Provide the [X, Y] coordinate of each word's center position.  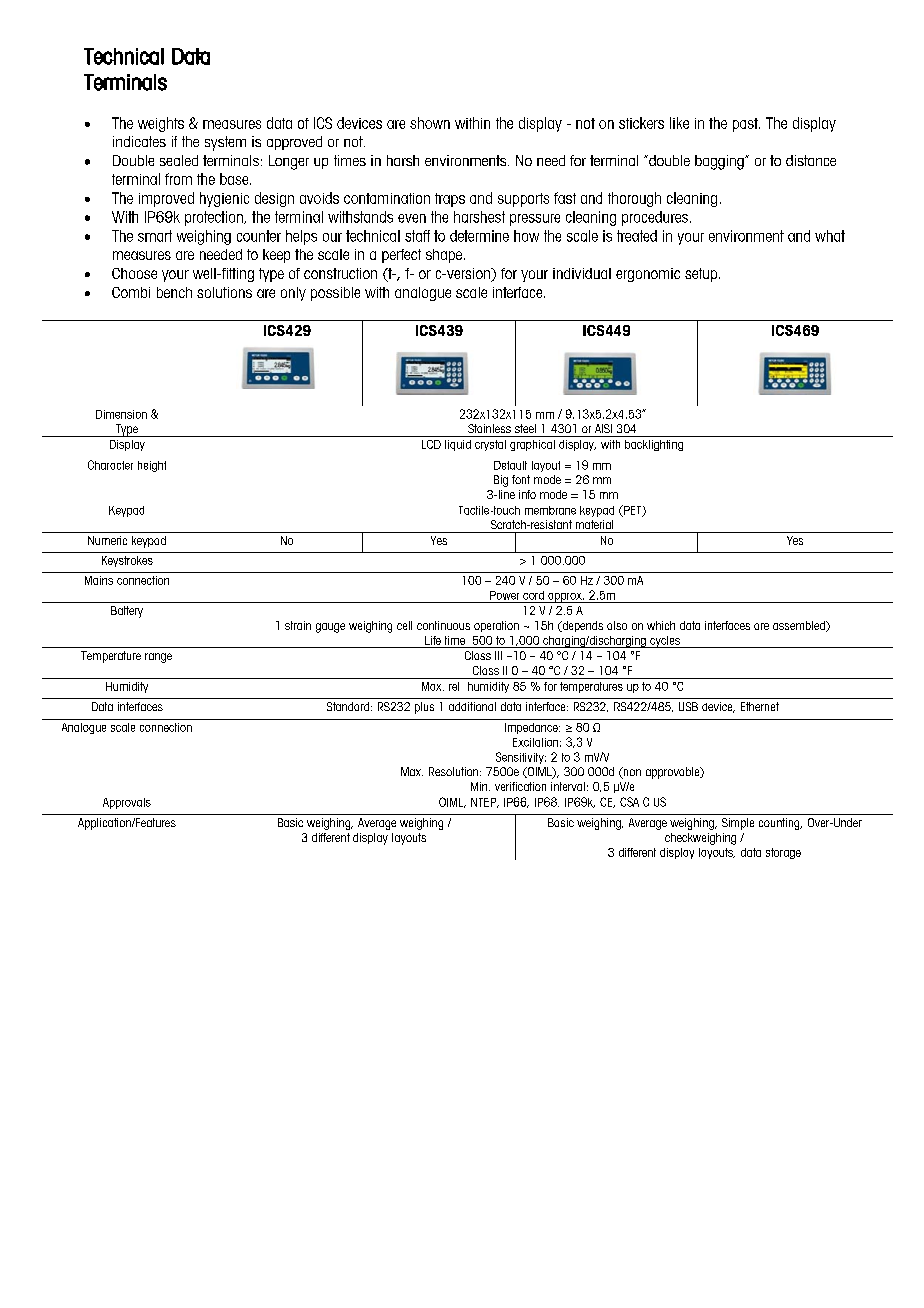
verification [520, 786]
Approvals [127, 803]
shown [430, 123]
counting [780, 824]
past [746, 125]
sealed [179, 160]
